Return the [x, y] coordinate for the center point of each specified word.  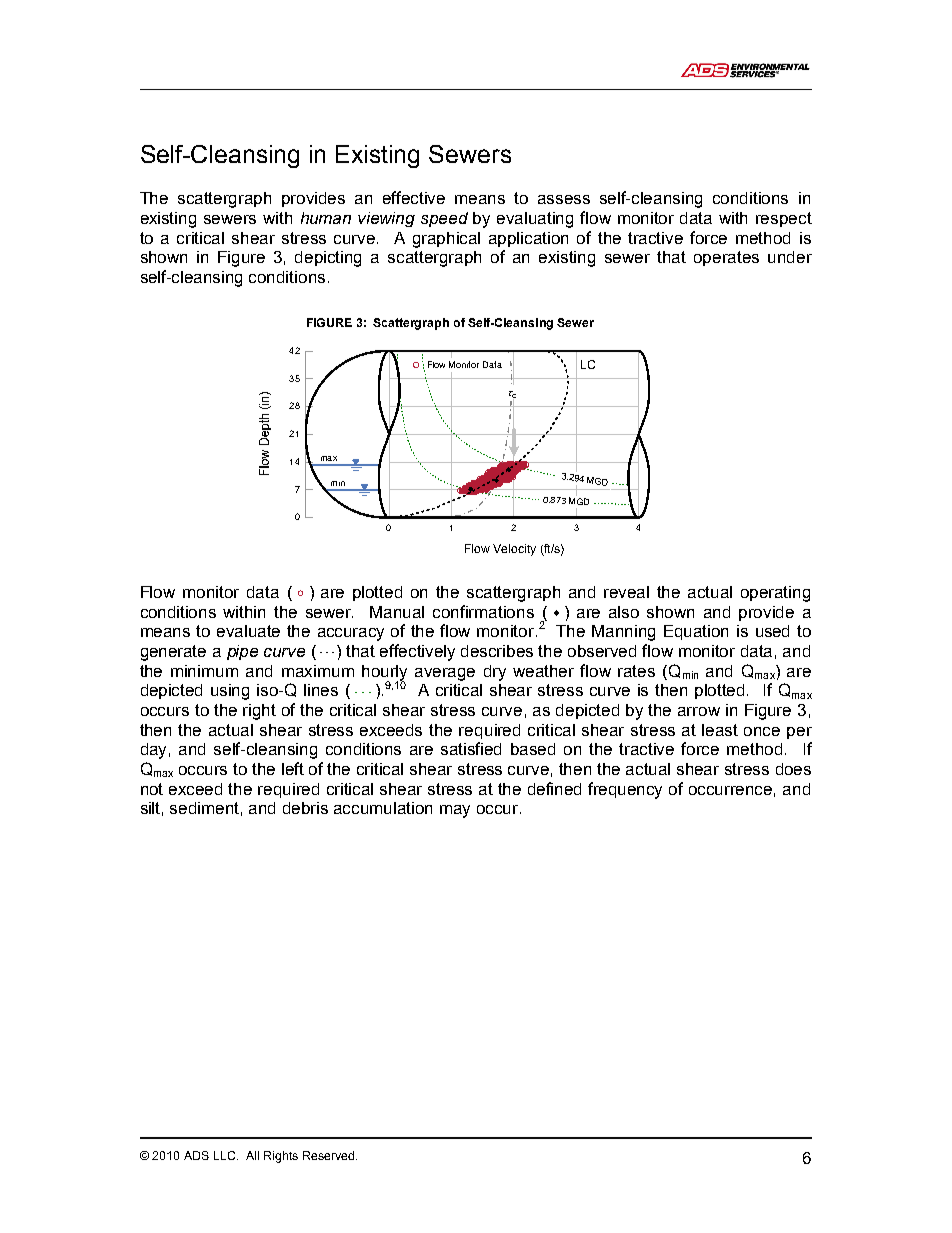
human [326, 218]
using [230, 692]
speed [444, 219]
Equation [696, 632]
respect [784, 219]
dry [495, 673]
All [252, 1155]
